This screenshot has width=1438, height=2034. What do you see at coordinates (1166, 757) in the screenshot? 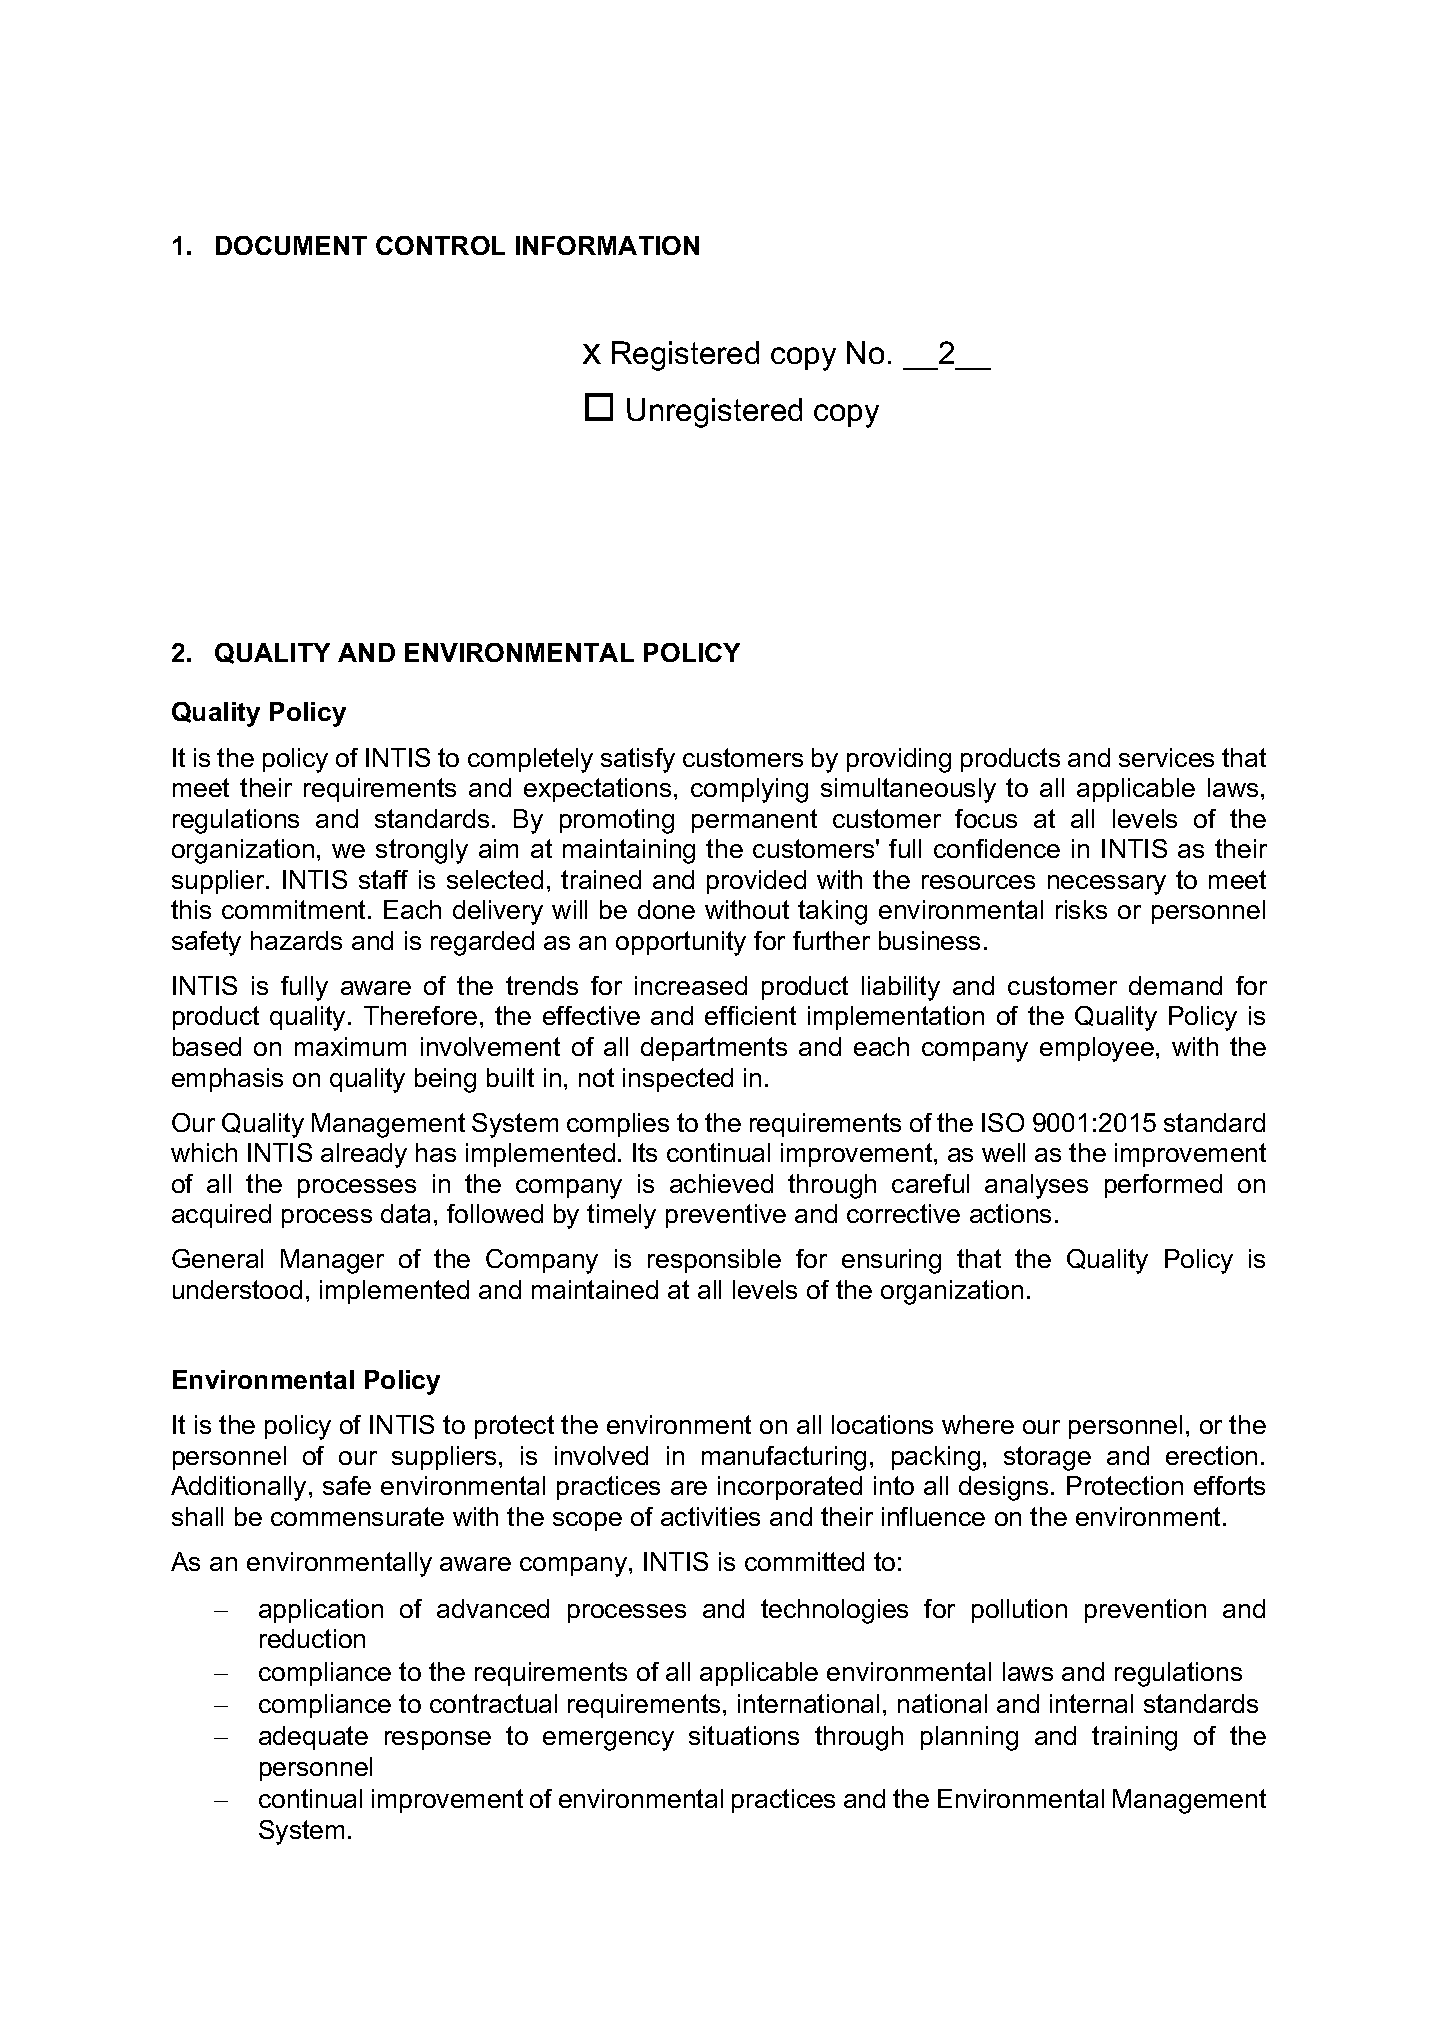
I see `services` at bounding box center [1166, 757].
